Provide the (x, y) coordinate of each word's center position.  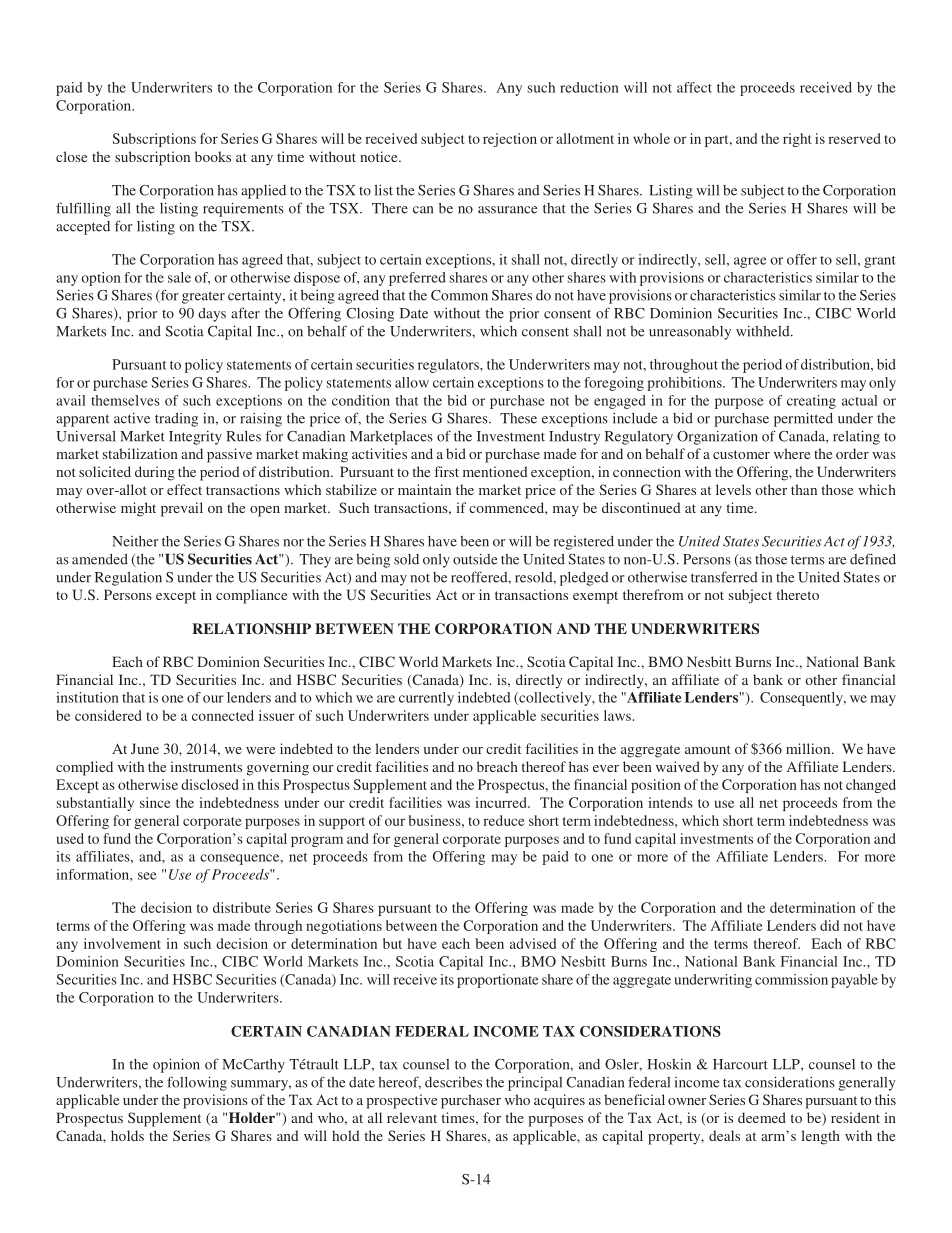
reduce (504, 820)
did (829, 925)
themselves (125, 400)
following (197, 1083)
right (797, 140)
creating (811, 402)
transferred (724, 577)
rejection (510, 140)
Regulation (128, 579)
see (147, 876)
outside (475, 559)
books (213, 156)
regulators (449, 366)
